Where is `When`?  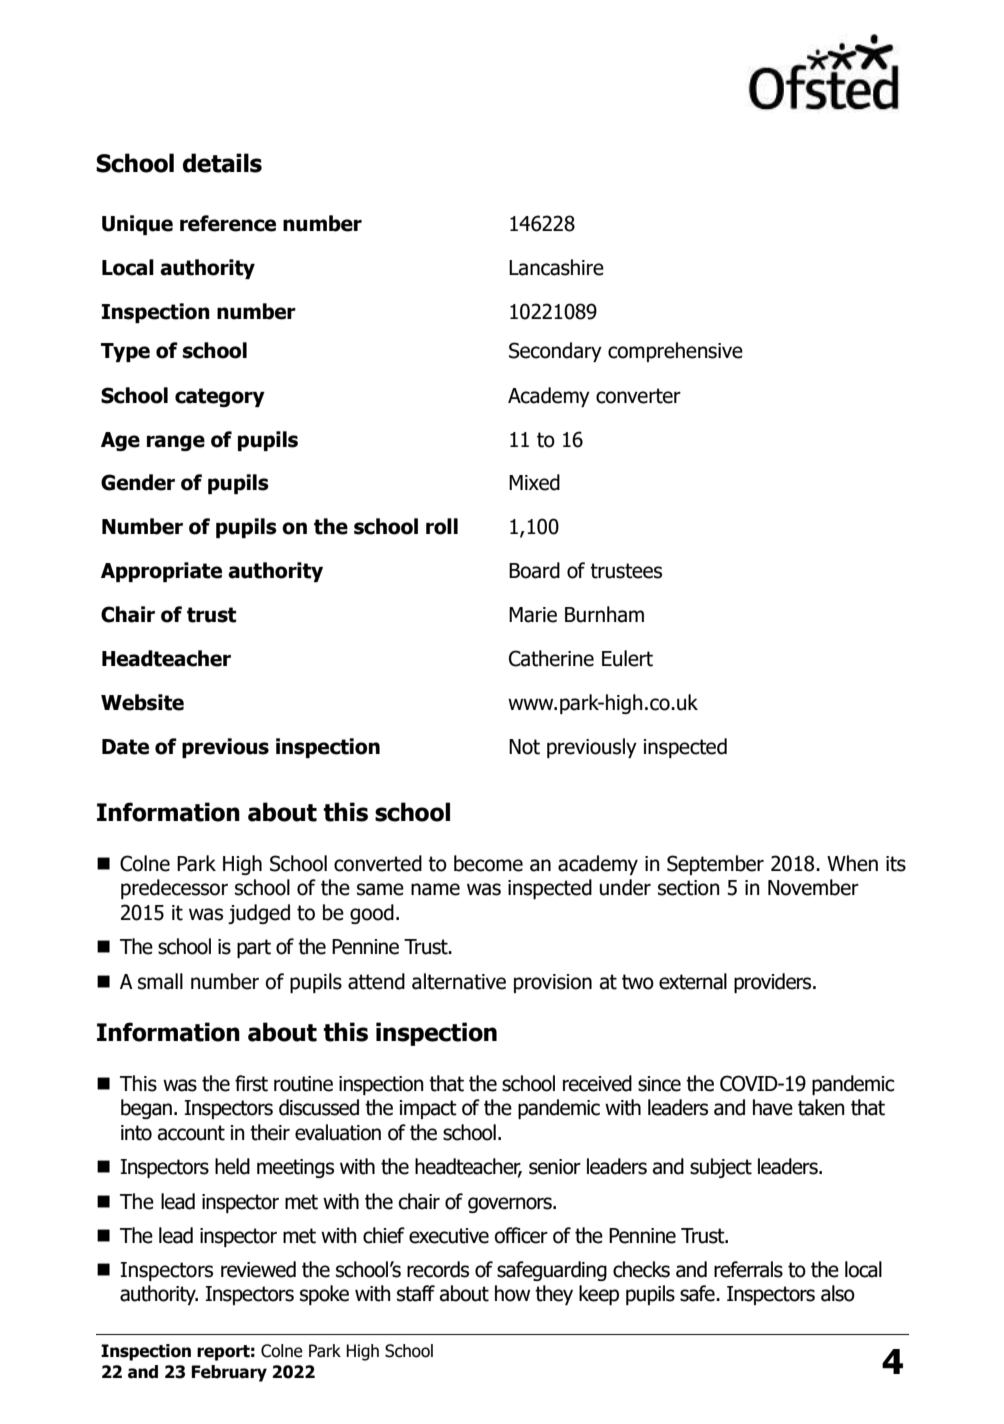
When is located at coordinates (852, 863).
